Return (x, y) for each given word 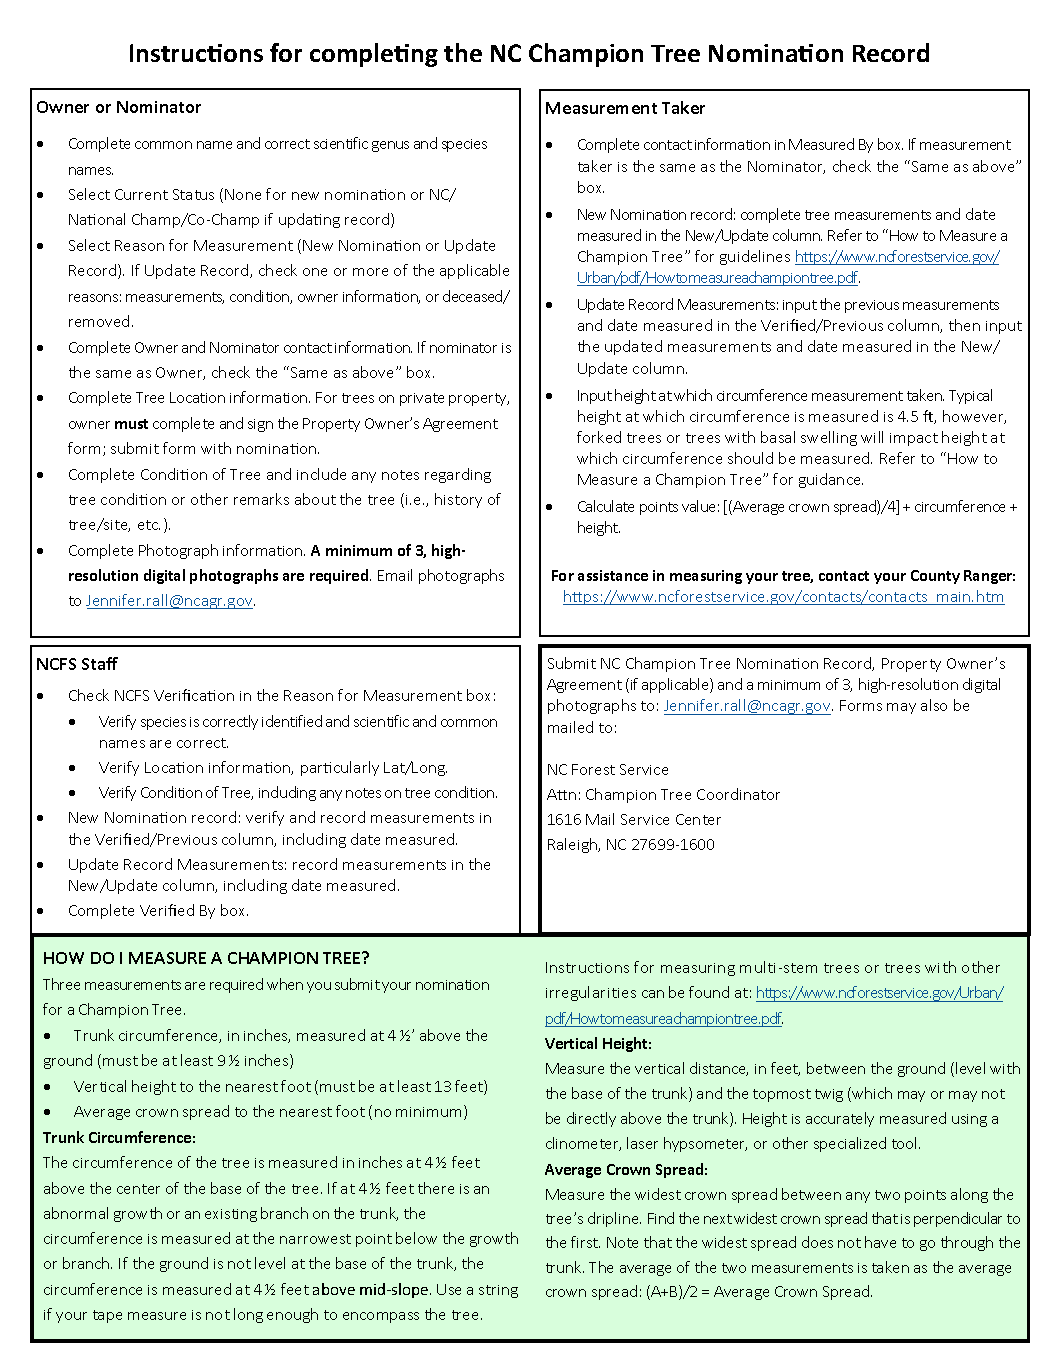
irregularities (591, 993)
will (872, 437)
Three (61, 984)
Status (193, 194)
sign (260, 425)
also (934, 705)
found (709, 992)
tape (107, 1316)
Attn (561, 794)
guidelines (755, 257)
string (498, 1291)
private (422, 399)
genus (390, 146)
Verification (194, 695)
